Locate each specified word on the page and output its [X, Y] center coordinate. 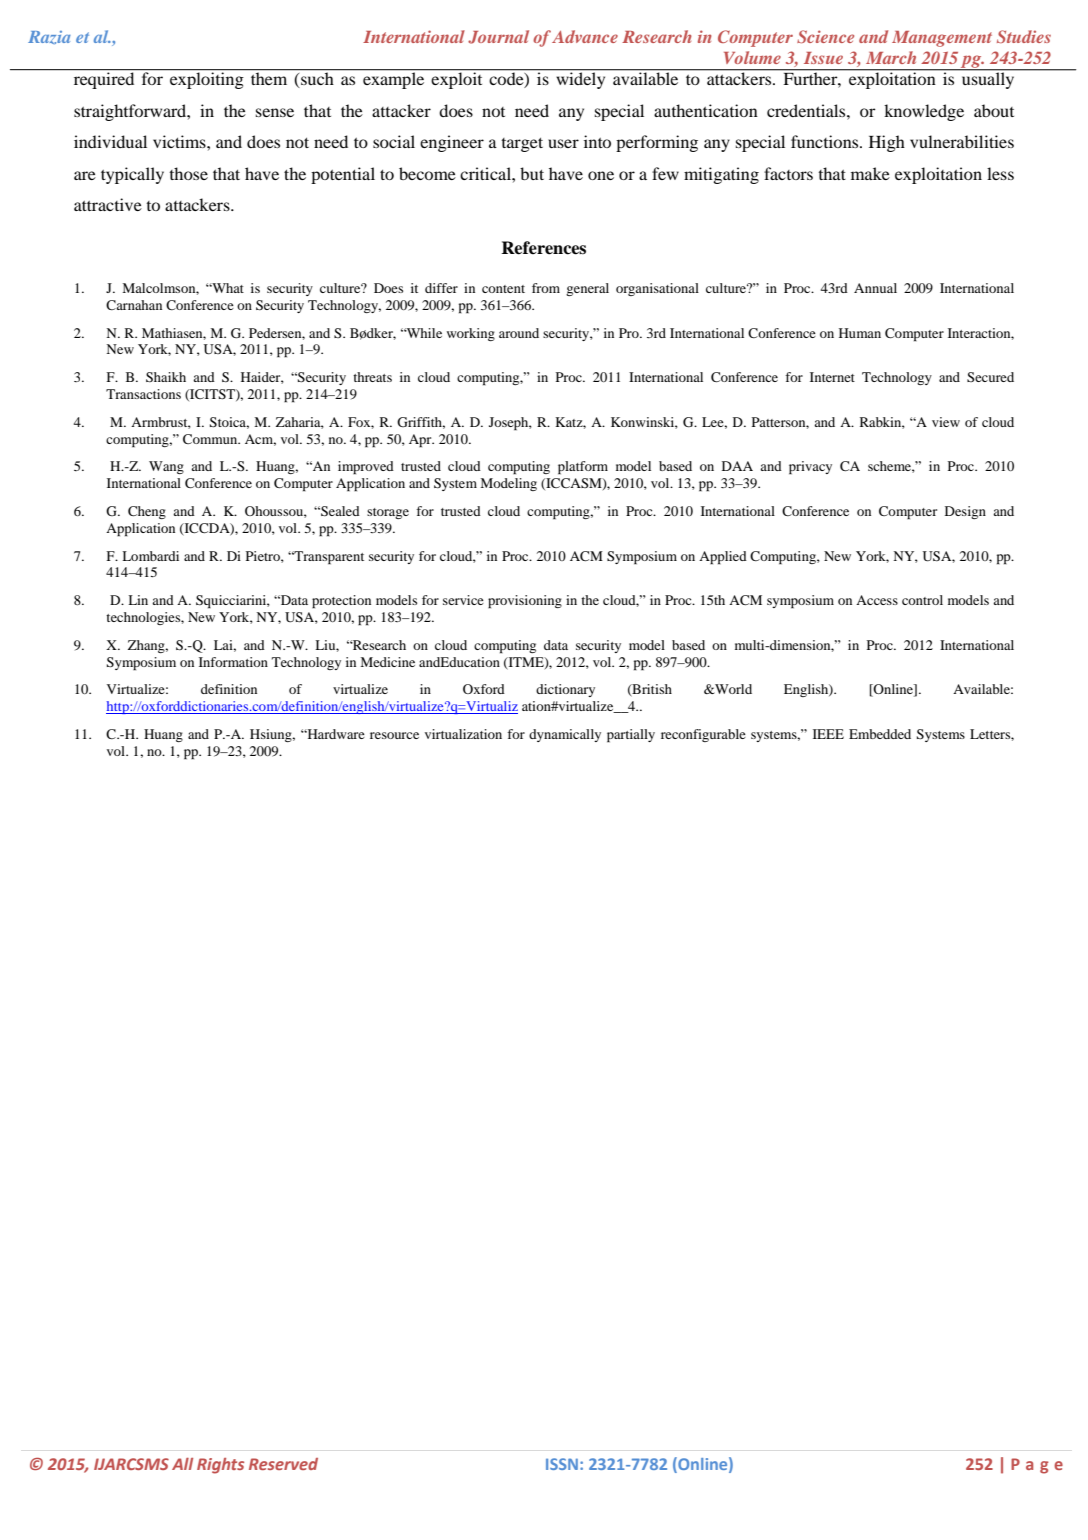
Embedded [880, 734]
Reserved [283, 1464]
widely [581, 79]
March [891, 57]
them [269, 77]
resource [394, 735]
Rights [220, 1466]
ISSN [562, 1464]
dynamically [565, 735]
